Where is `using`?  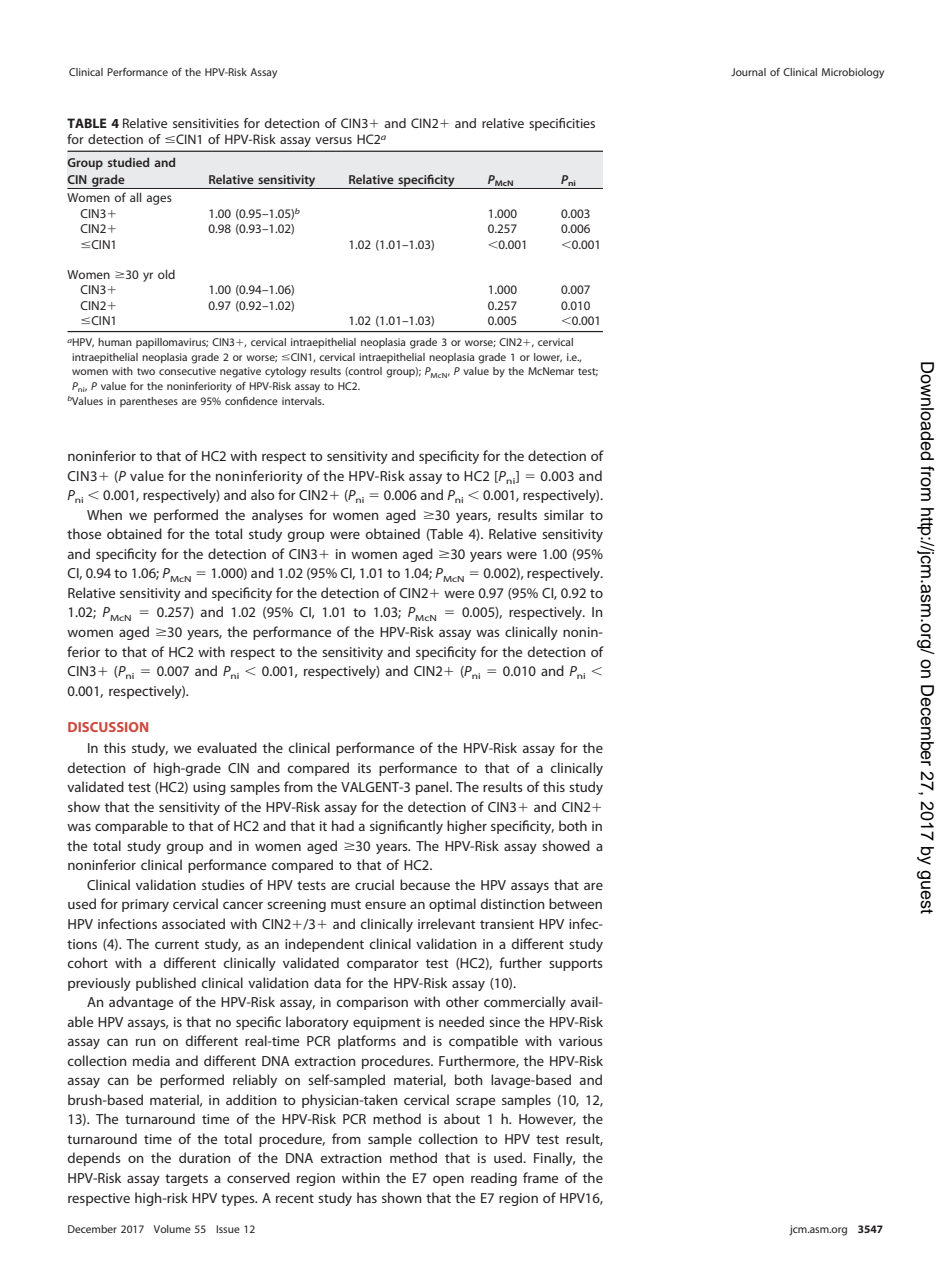 using is located at coordinates (209, 788).
